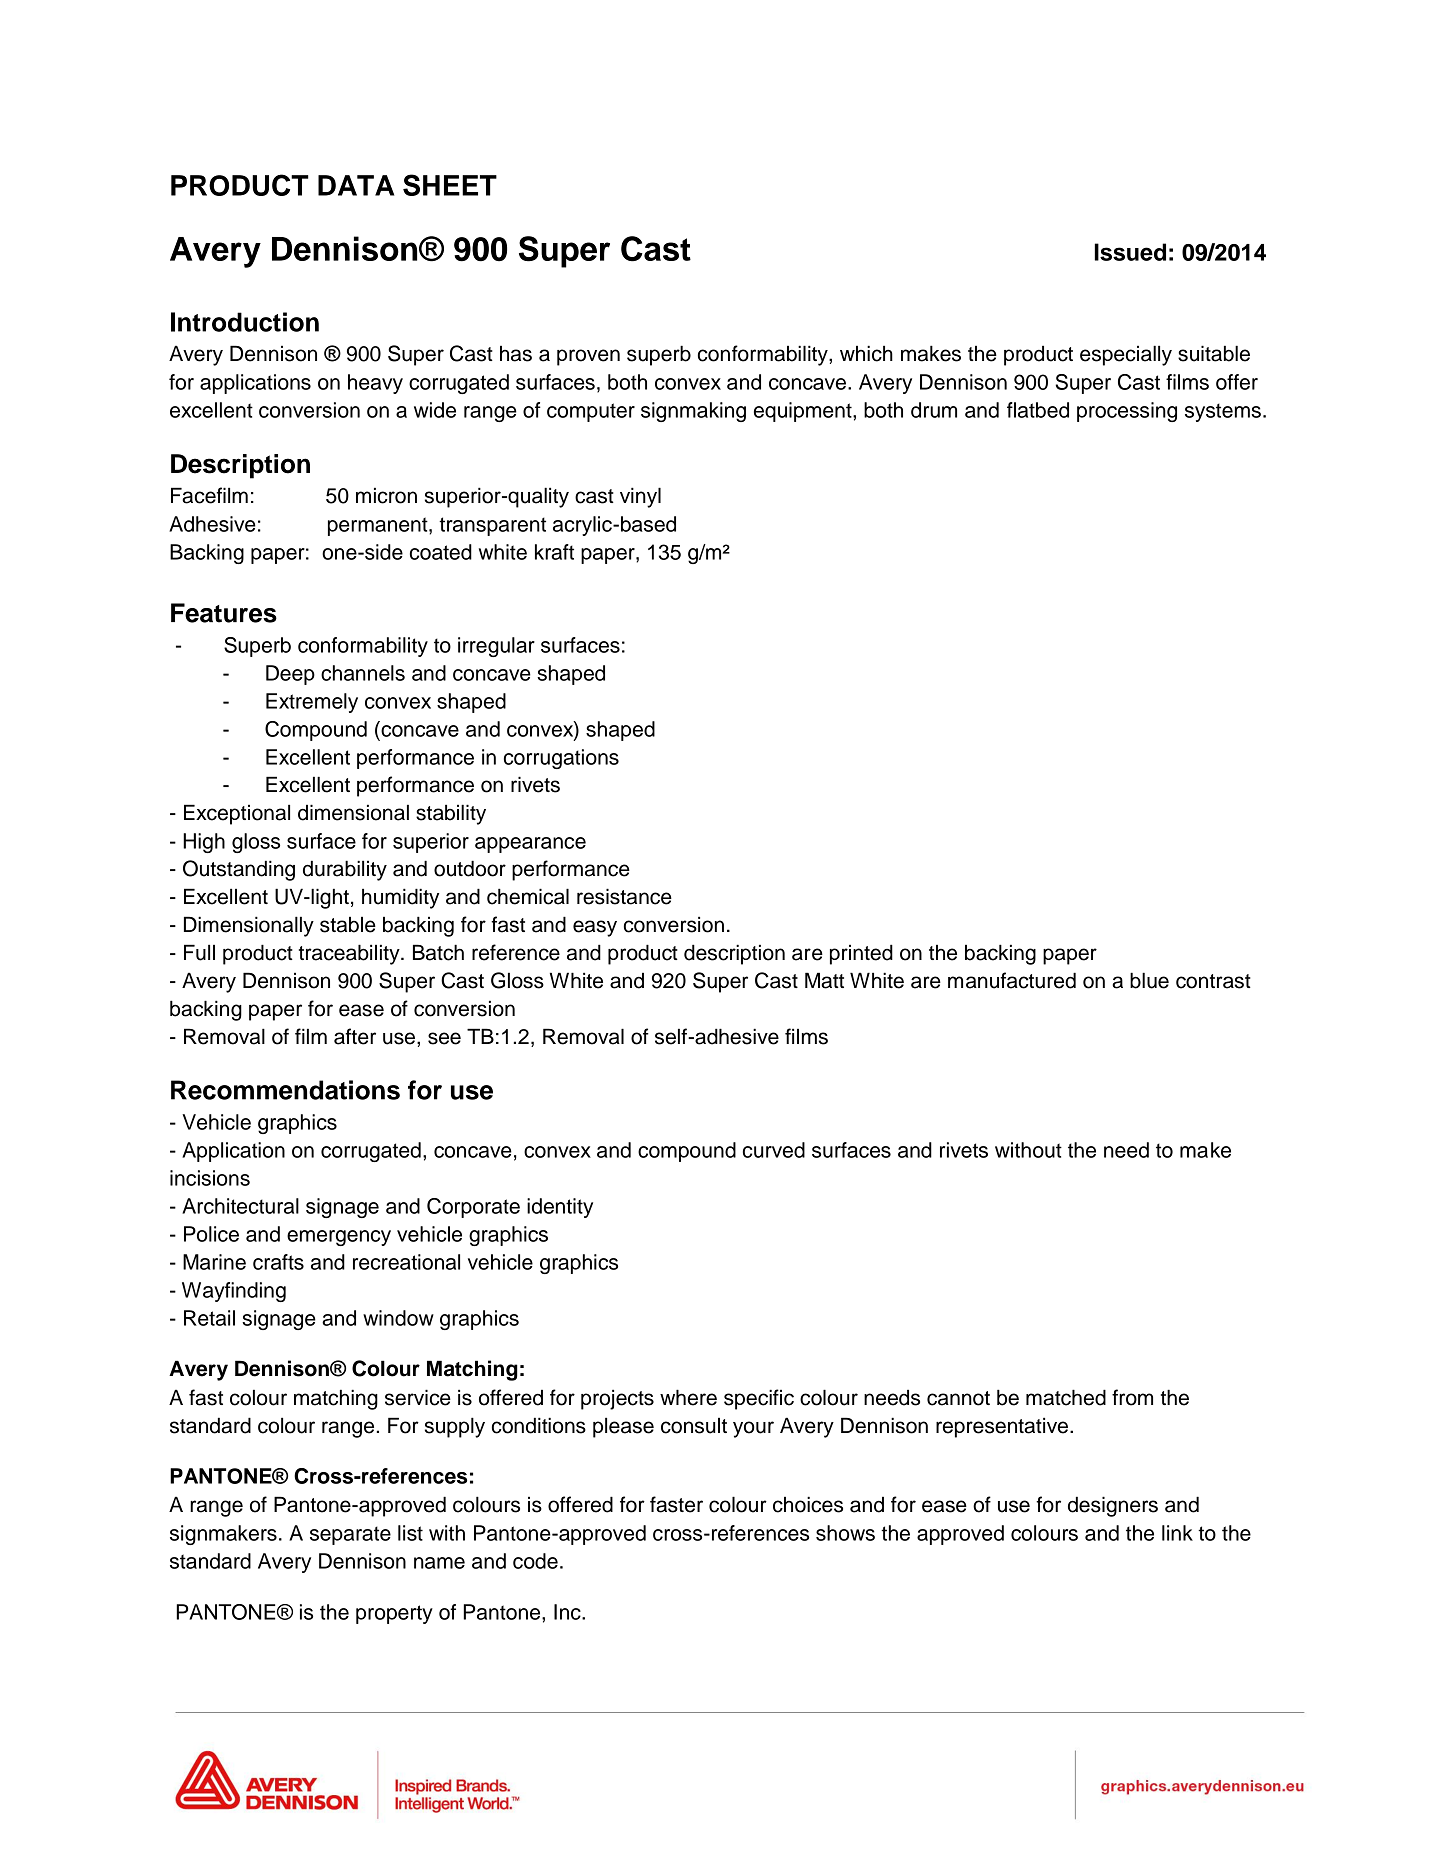  What do you see at coordinates (1130, 252) in the image?
I see `Issued` at bounding box center [1130, 252].
